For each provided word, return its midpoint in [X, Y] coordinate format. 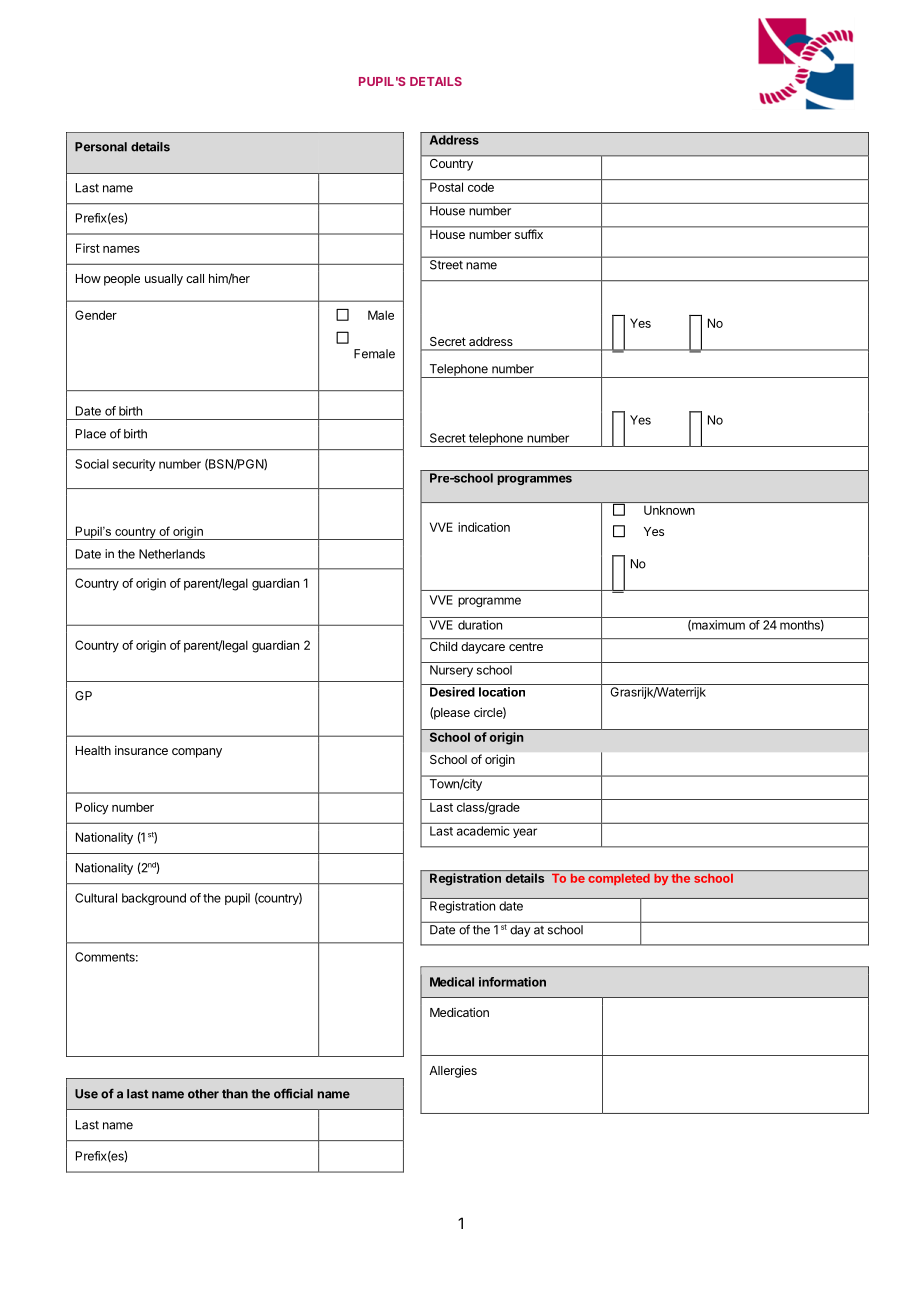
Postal [446, 187]
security [134, 465]
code [481, 187]
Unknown [669, 510]
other [203, 1094]
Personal [101, 147]
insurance [141, 750]
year [525, 833]
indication [484, 527]
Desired [452, 692]
